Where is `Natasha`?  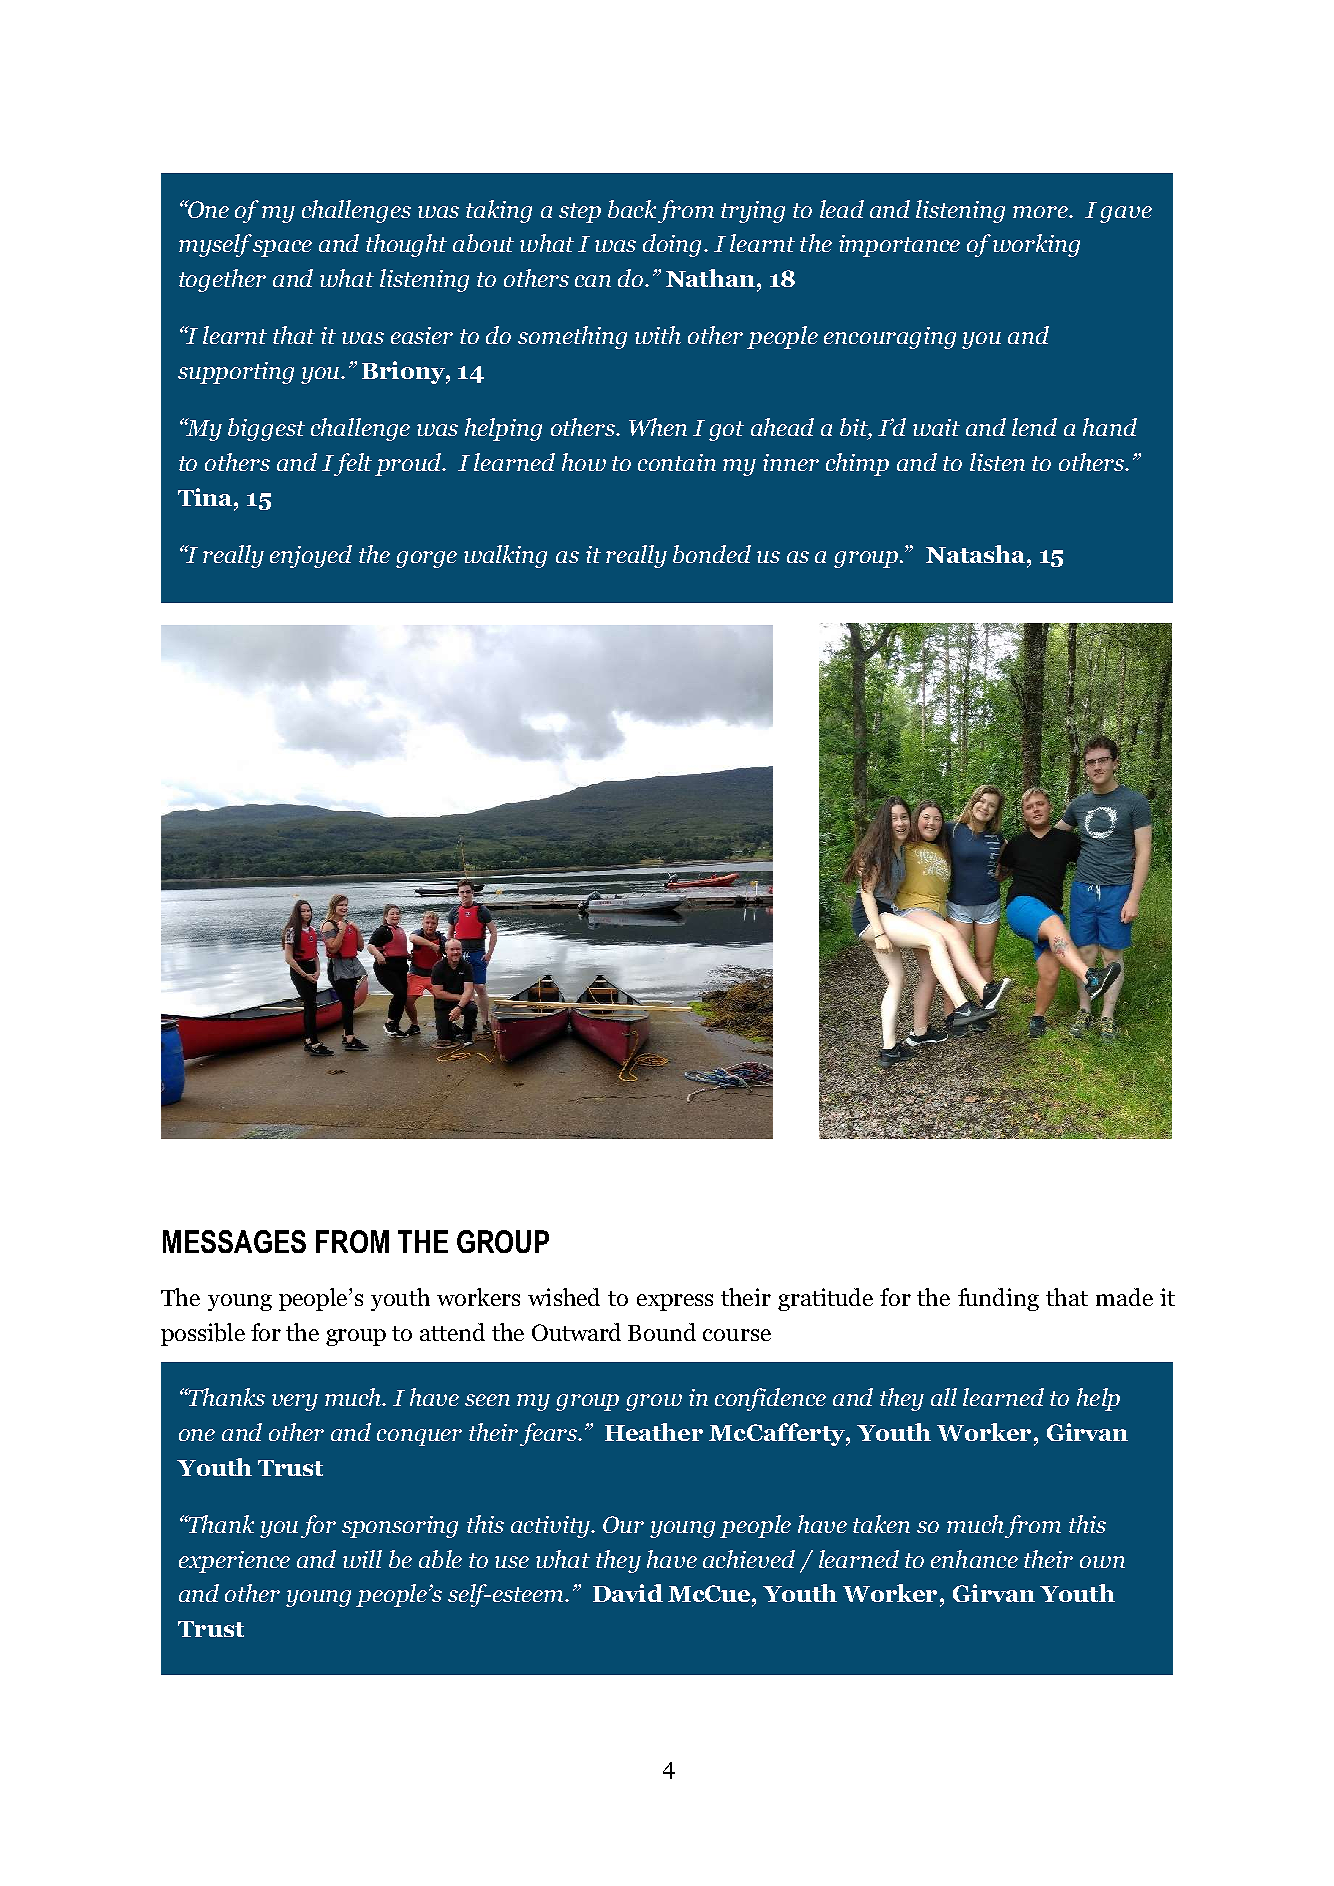
Natasha is located at coordinates (975, 554).
